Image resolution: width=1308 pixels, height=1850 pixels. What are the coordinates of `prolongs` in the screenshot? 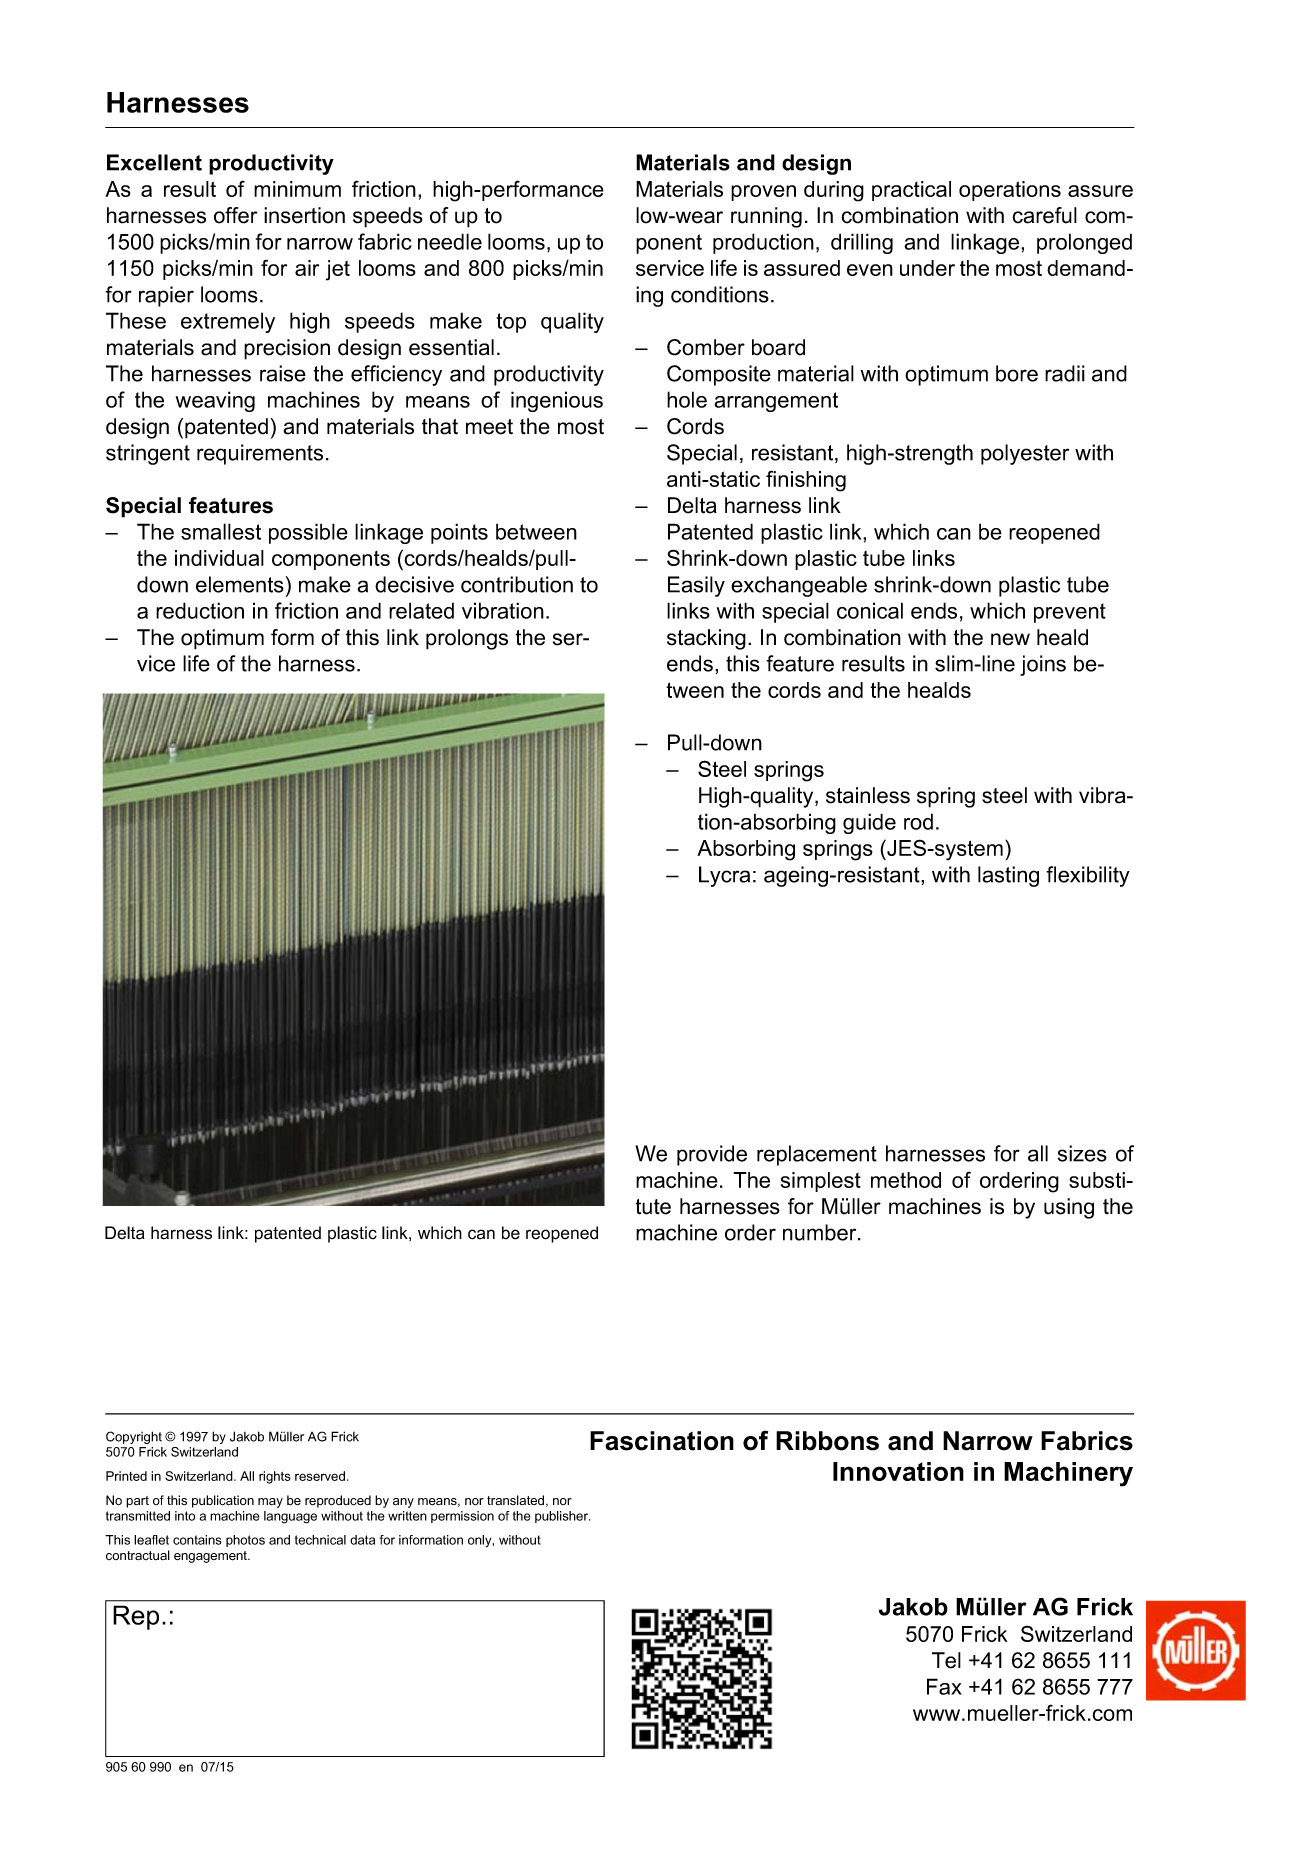 It's located at (467, 639).
